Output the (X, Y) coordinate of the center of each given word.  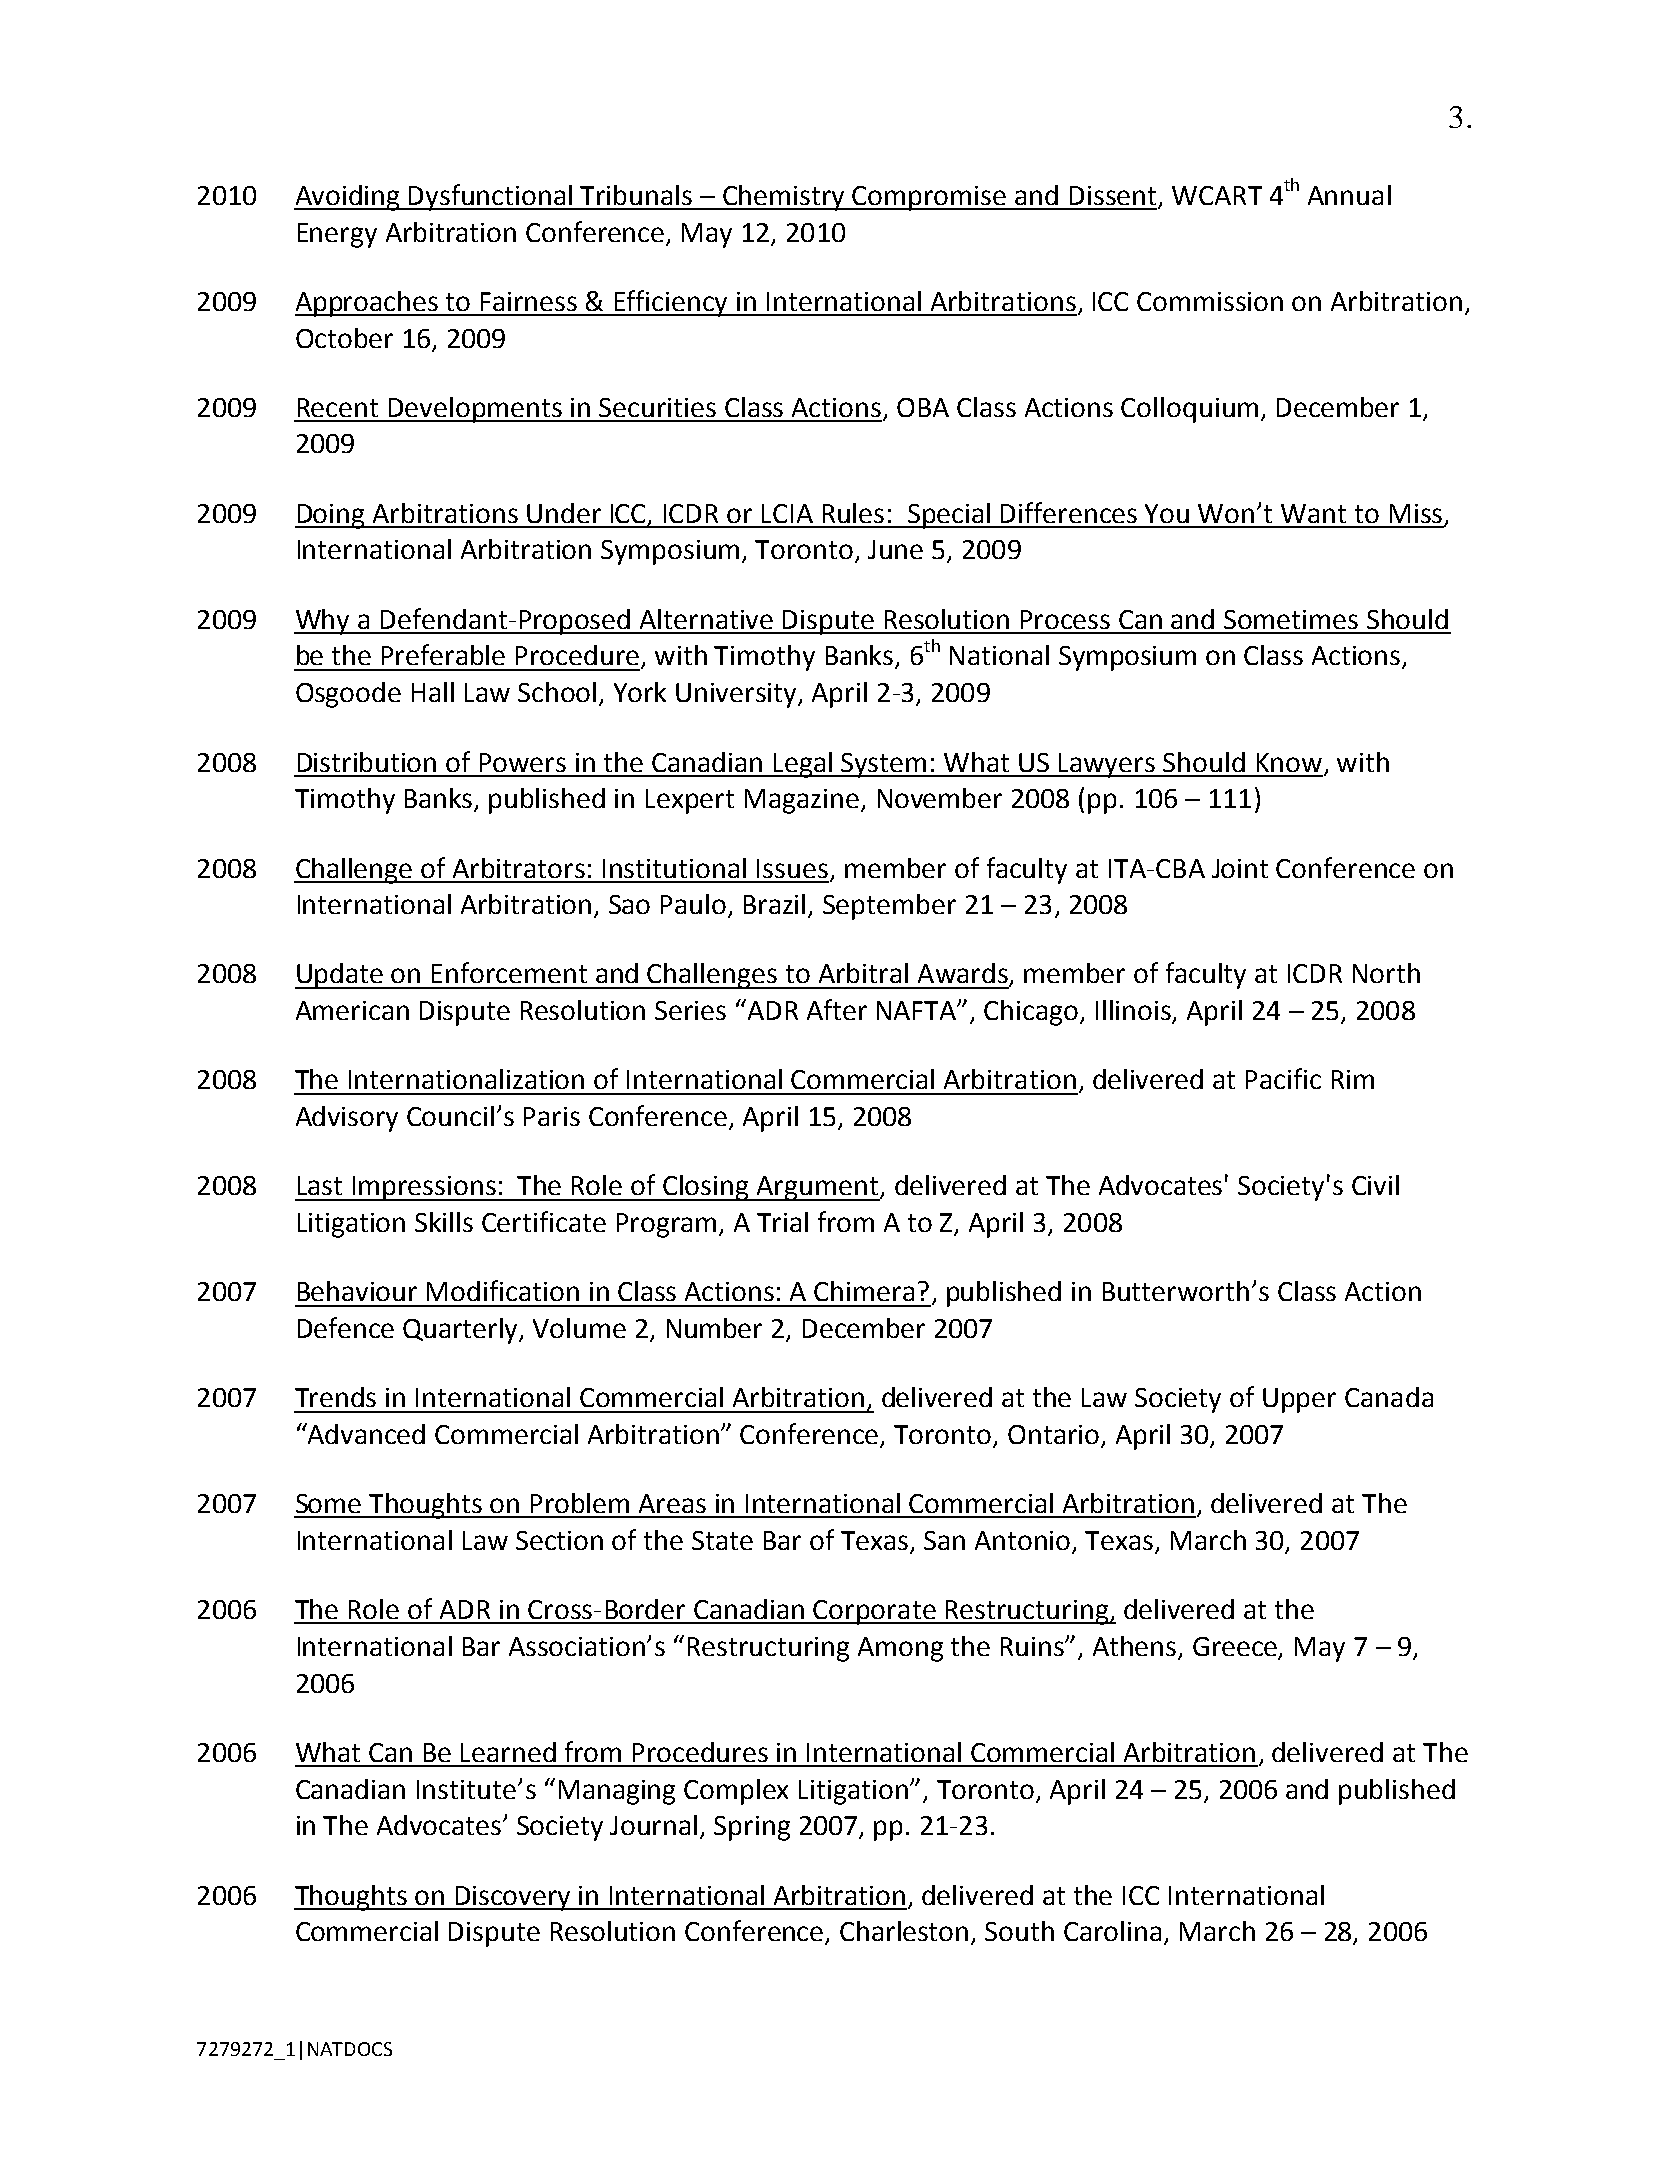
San (944, 1540)
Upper (1299, 1400)
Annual (1349, 195)
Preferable (443, 654)
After (837, 1009)
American (352, 1010)
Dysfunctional (491, 197)
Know (1289, 762)
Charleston (904, 1931)
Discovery (514, 1898)
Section (559, 1540)
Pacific (1283, 1078)
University (738, 695)
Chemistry (784, 198)
